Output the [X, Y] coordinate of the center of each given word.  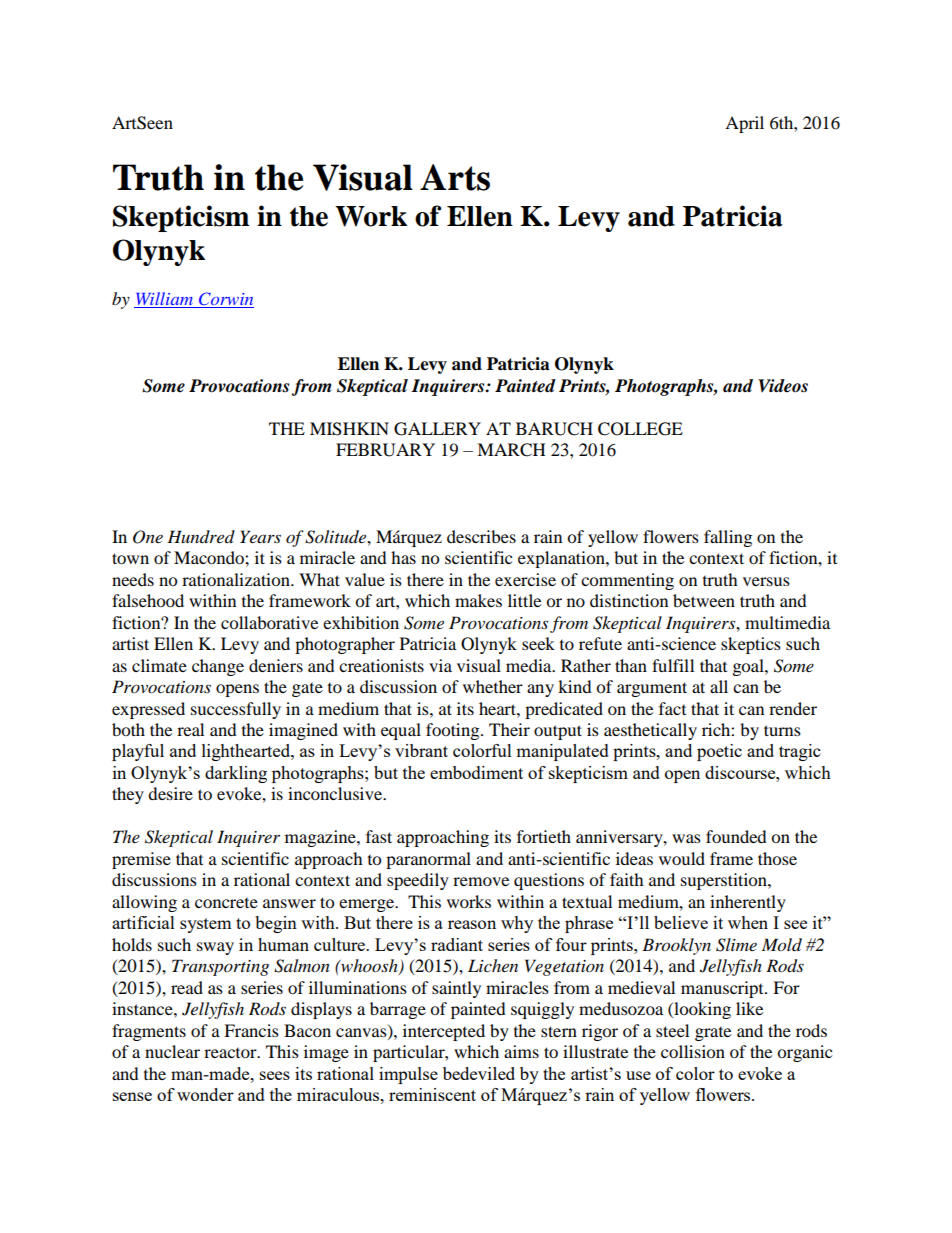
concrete [226, 903]
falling [728, 538]
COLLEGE [640, 429]
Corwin [225, 300]
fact [672, 708]
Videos [783, 386]
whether [493, 686]
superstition [725, 881]
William [164, 300]
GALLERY [437, 429]
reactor [231, 1053]
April [744, 124]
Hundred [201, 536]
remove [481, 881]
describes [481, 536]
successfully [236, 710]
